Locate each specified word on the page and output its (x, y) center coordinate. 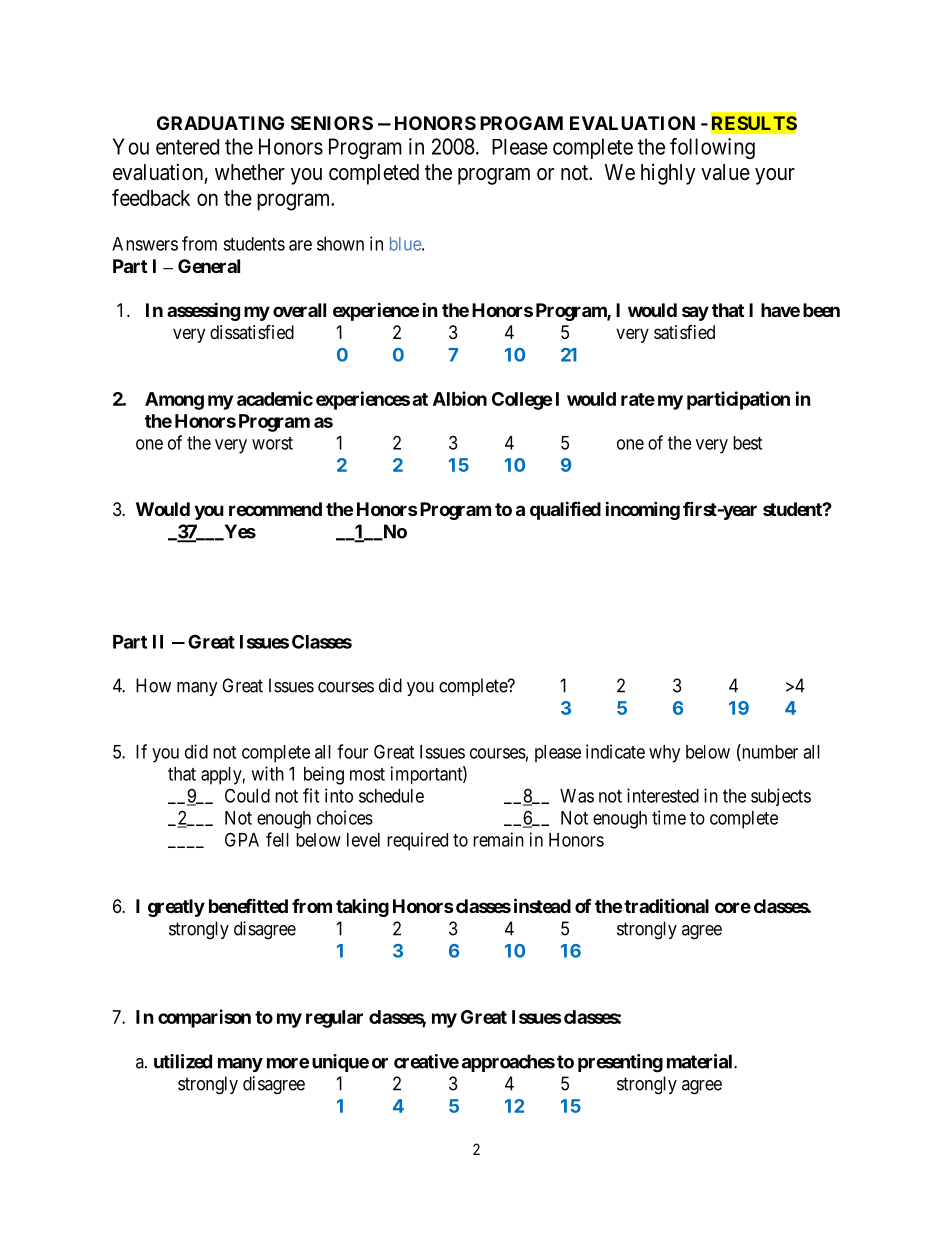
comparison (204, 1018)
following (712, 148)
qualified (565, 510)
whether (250, 172)
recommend (275, 509)
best (747, 443)
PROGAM (521, 123)
